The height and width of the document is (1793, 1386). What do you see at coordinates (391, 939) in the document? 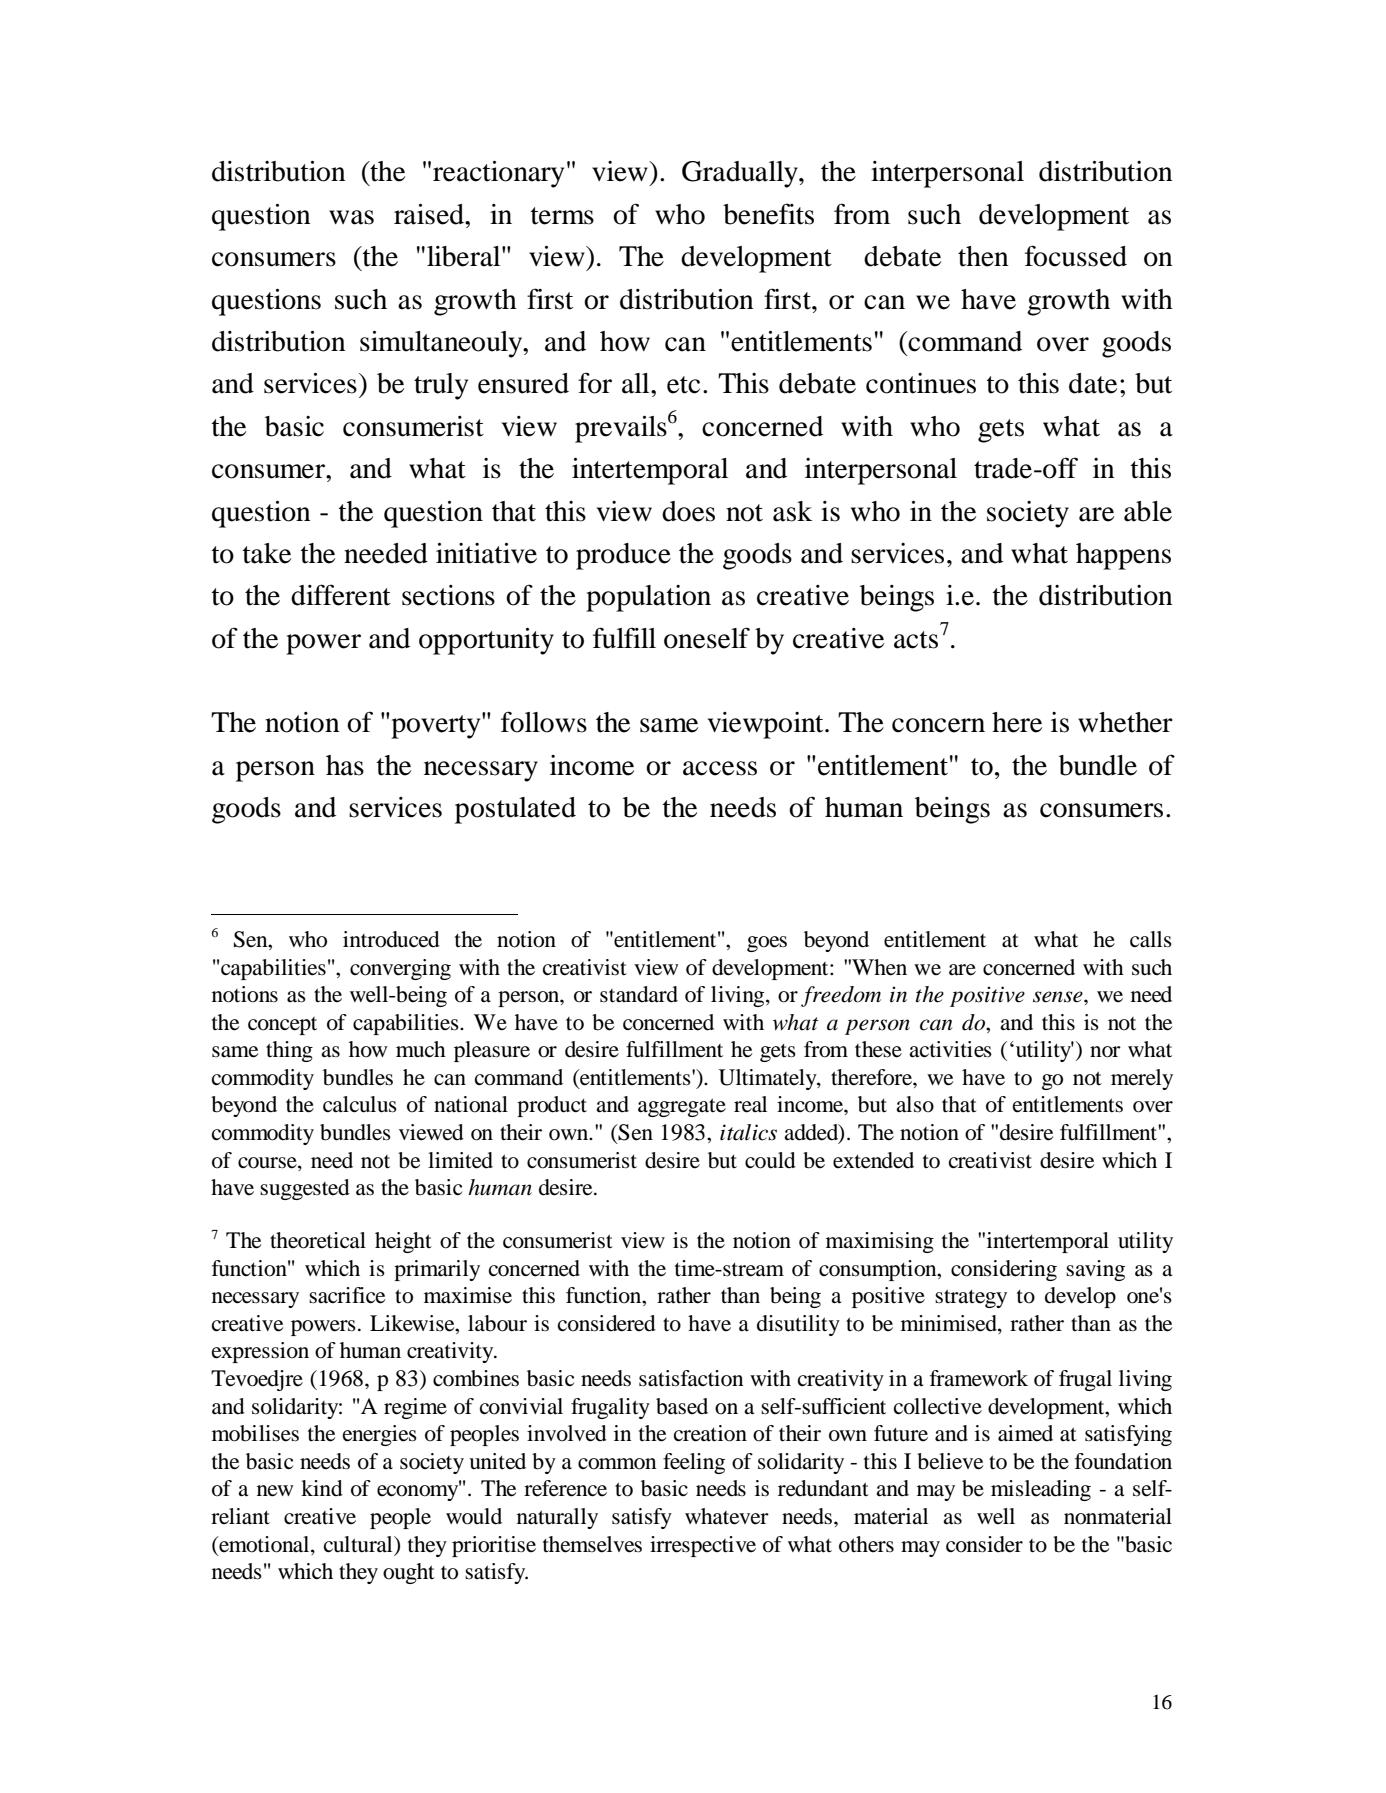
I see `introduced` at bounding box center [391, 939].
